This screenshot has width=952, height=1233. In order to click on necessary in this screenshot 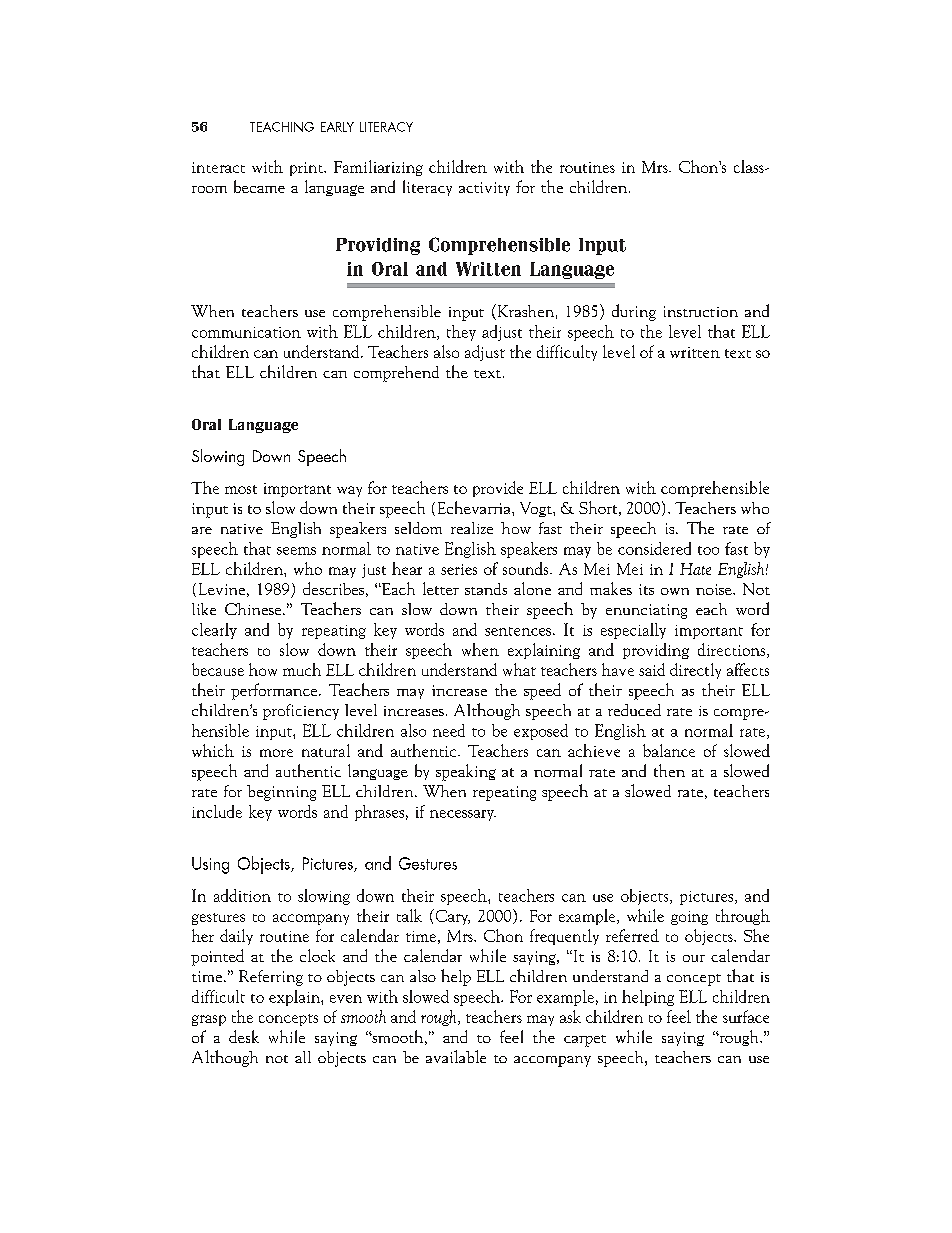, I will do `click(463, 815)`.
